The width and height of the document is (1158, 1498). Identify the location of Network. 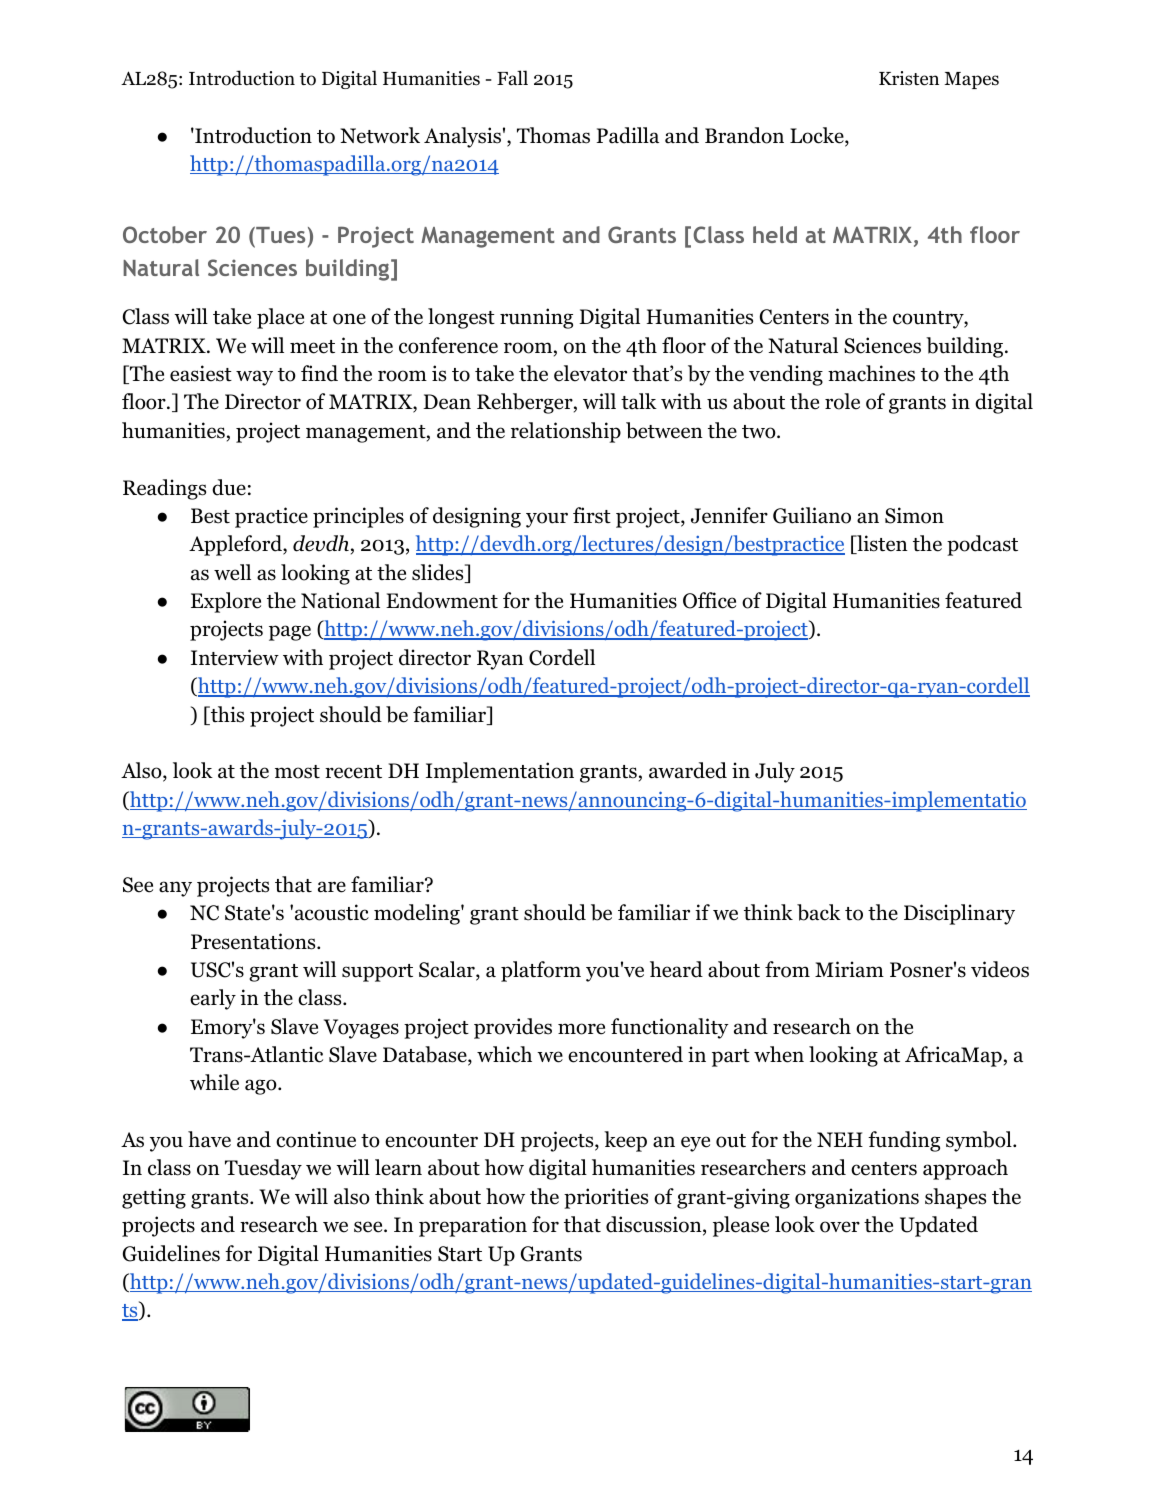
(380, 135).
